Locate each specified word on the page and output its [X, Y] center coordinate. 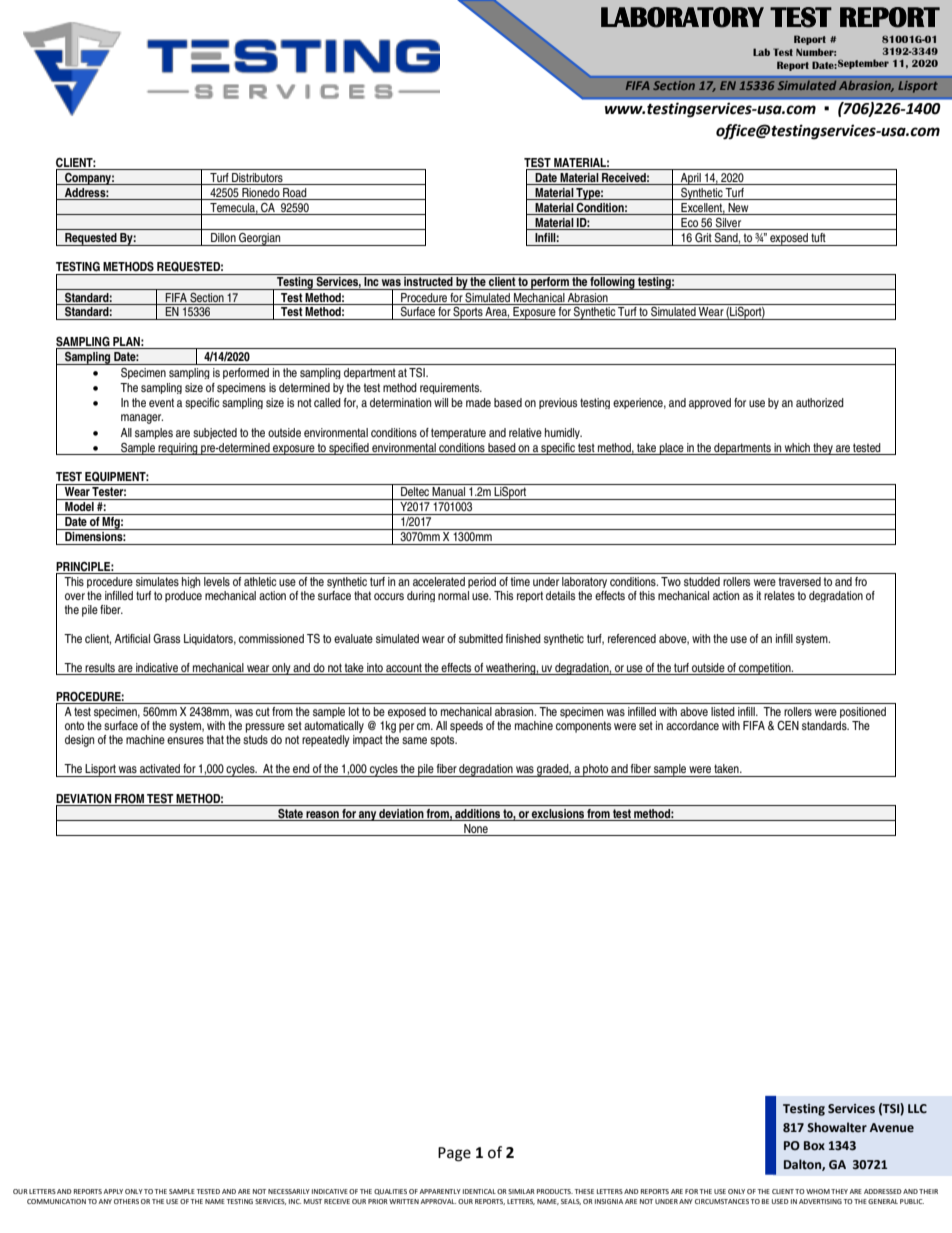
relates [779, 595]
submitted [481, 638]
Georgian [260, 239]
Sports [468, 313]
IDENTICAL [479, 1191]
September [863, 64]
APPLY [113, 1191]
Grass [166, 638]
